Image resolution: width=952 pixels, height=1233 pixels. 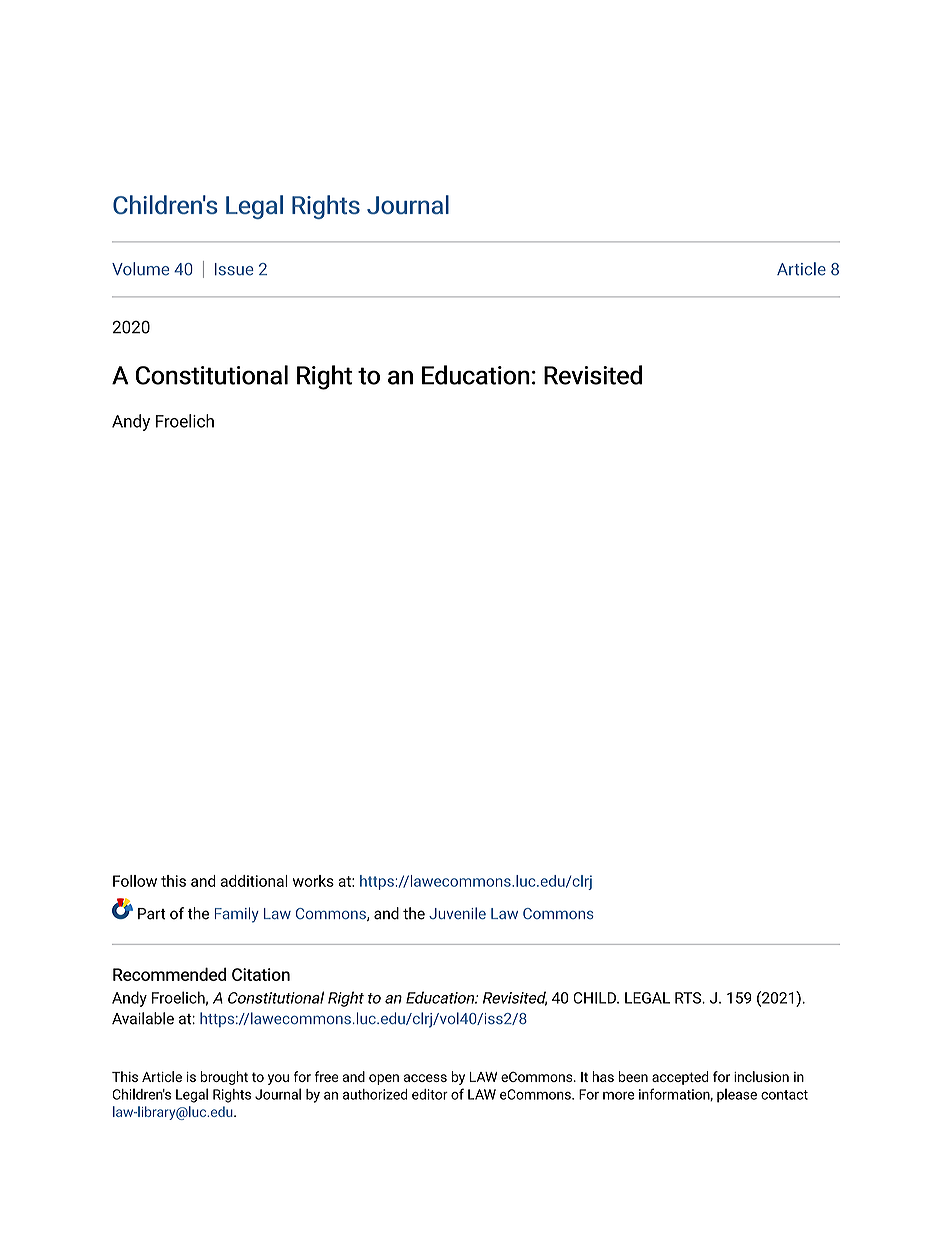 What do you see at coordinates (425, 1078) in the page?
I see `access` at bounding box center [425, 1078].
